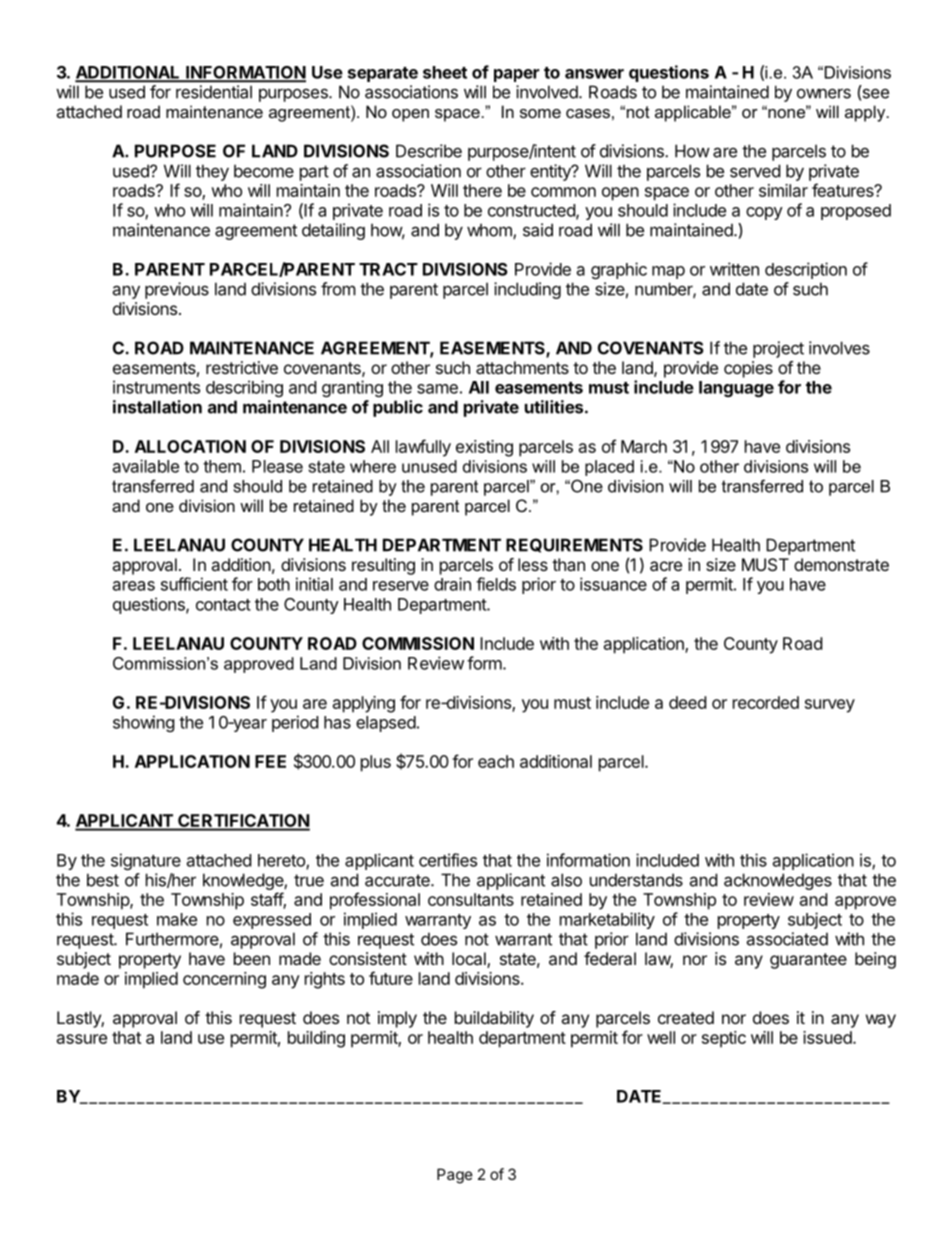  Describe the element at coordinates (190, 446) in the document. I see `ALLOCATION` at that location.
